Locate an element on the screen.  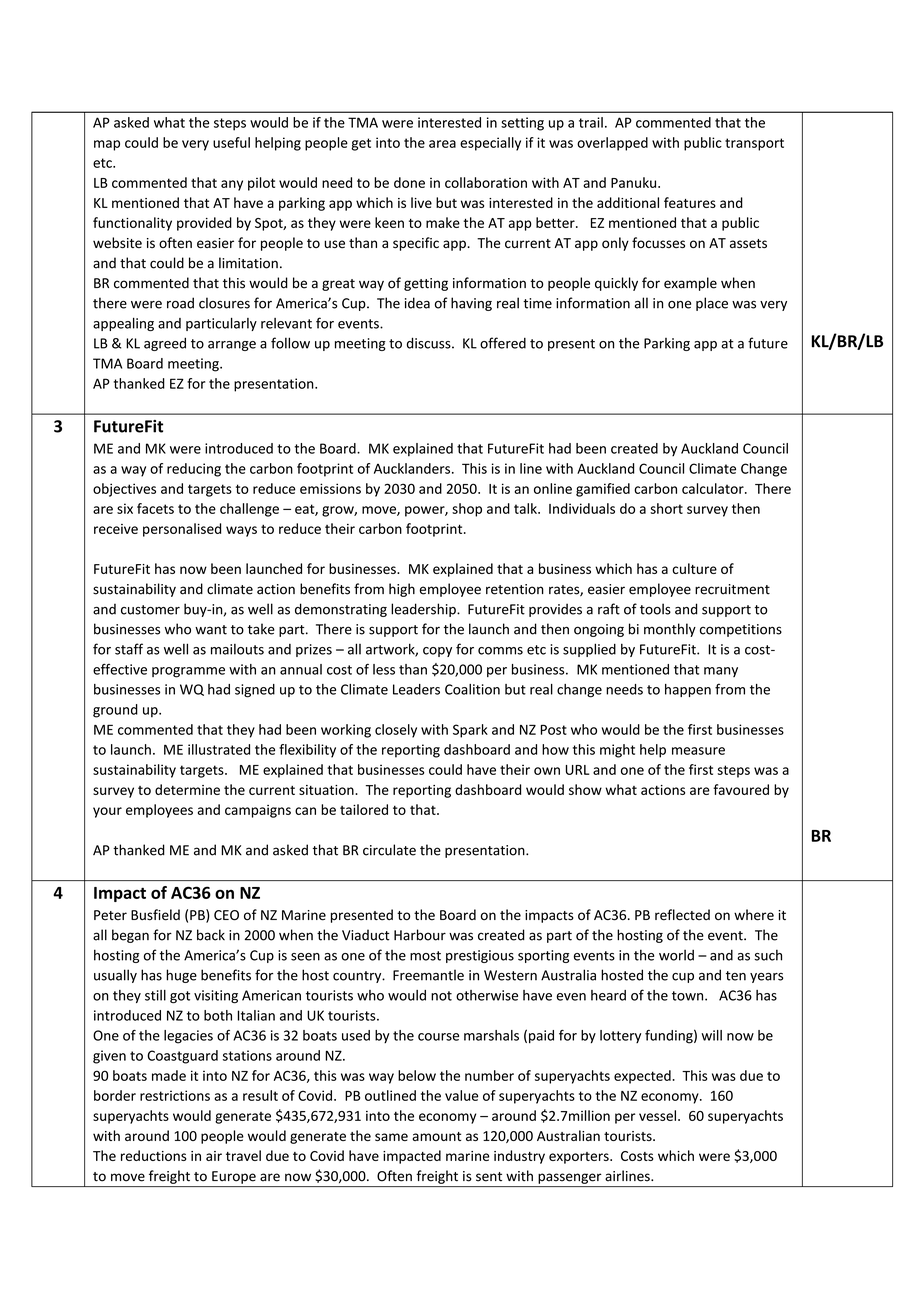
circulate is located at coordinates (389, 850).
